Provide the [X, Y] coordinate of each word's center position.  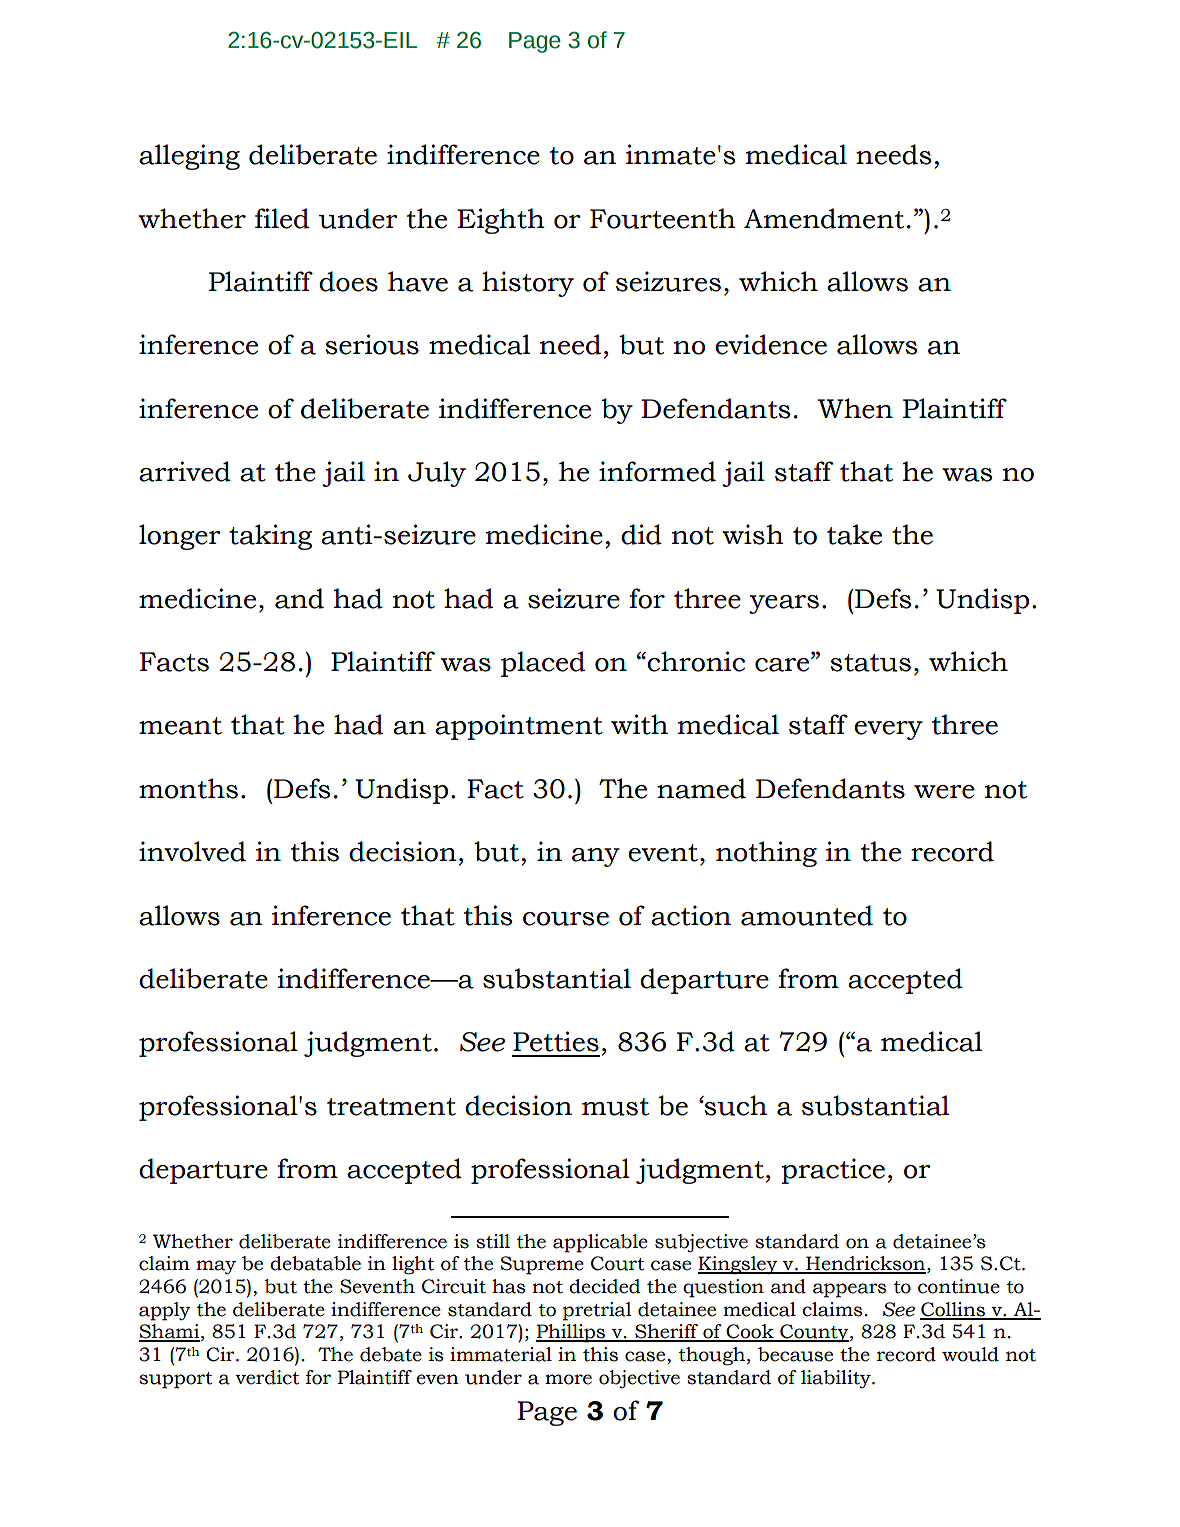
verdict [267, 1377]
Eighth [501, 221]
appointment [519, 727]
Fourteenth [663, 218]
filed [282, 218]
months [188, 788]
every [888, 730]
